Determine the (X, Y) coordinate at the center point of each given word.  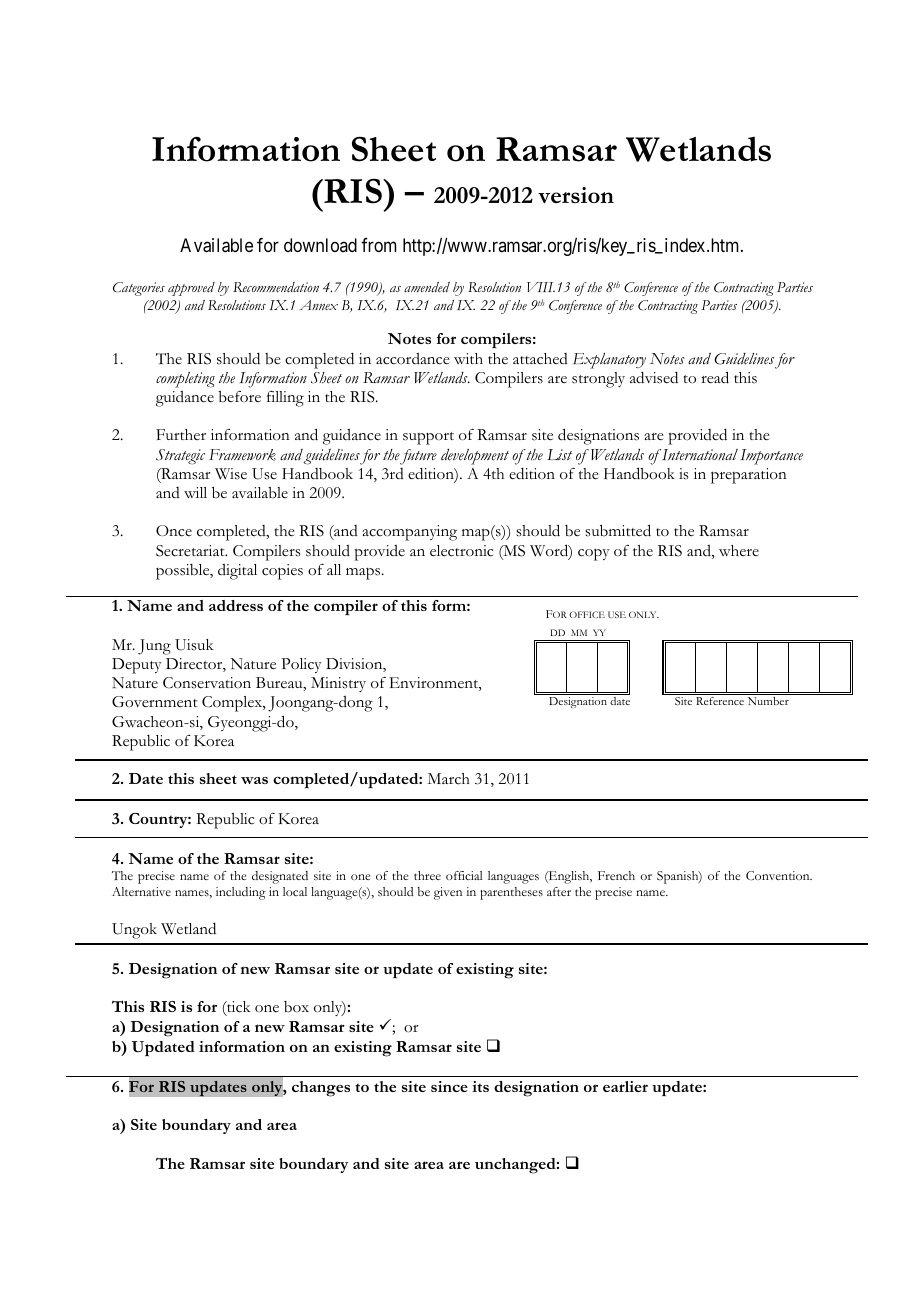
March (448, 779)
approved (191, 289)
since (449, 1086)
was (254, 780)
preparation (749, 476)
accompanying (409, 533)
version (576, 195)
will (195, 493)
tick (237, 1008)
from (379, 245)
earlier (625, 1086)
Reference (720, 701)
